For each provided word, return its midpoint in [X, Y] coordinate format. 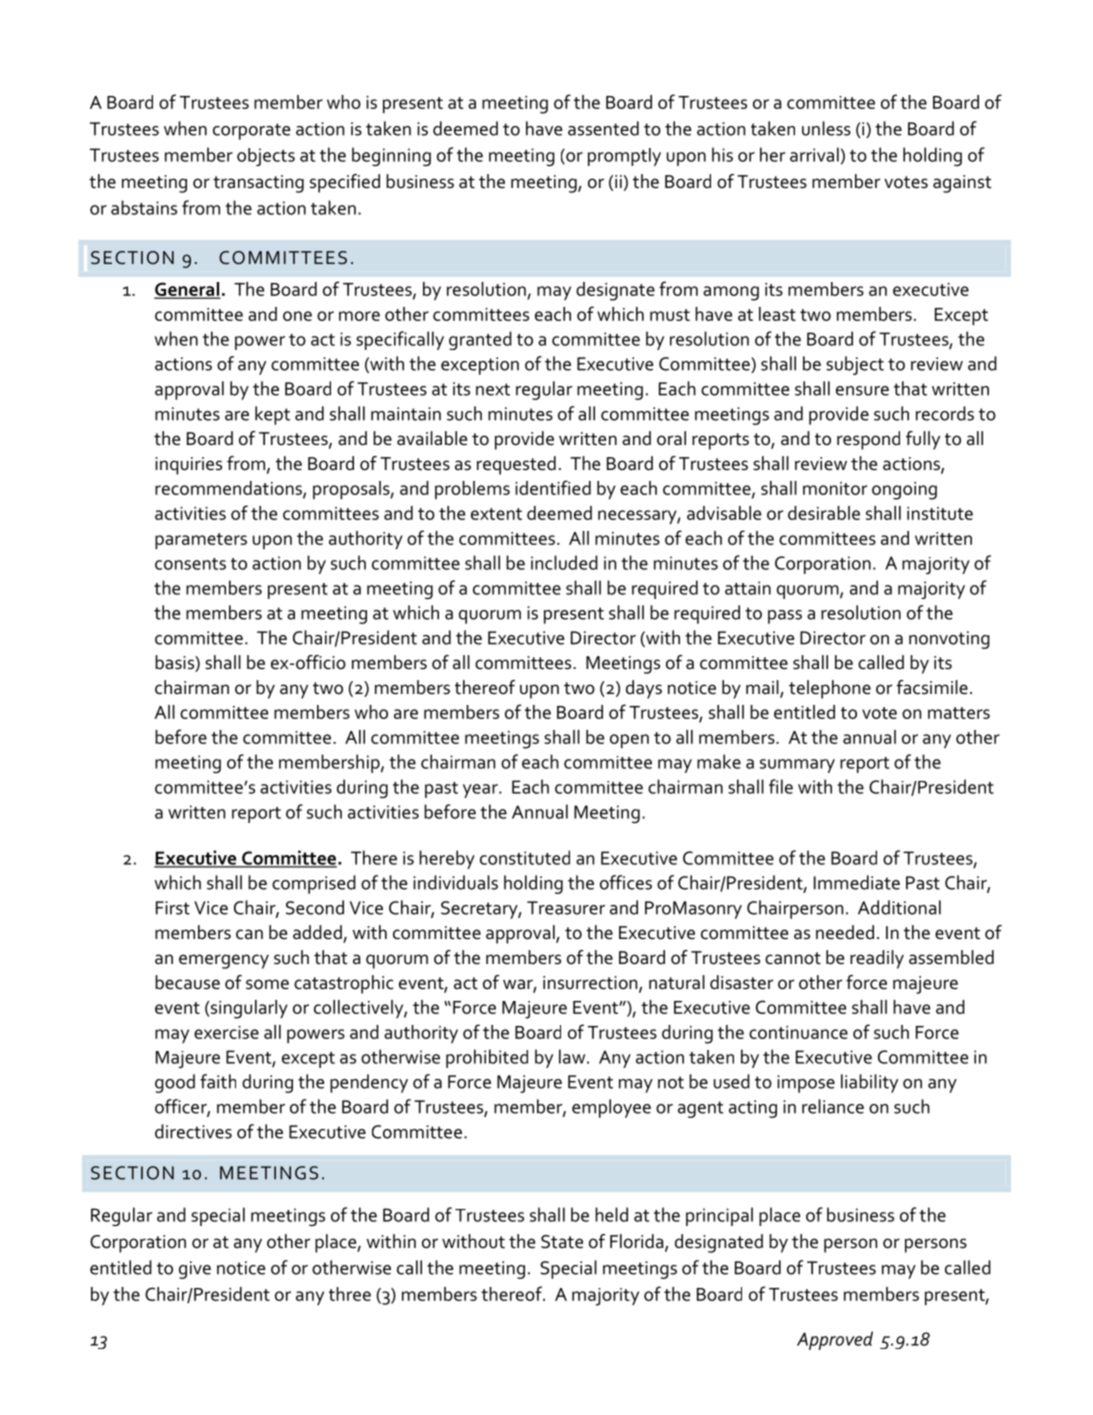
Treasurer [566, 908]
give [195, 1270]
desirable [824, 513]
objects [266, 157]
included [564, 562]
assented [603, 128]
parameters [201, 541]
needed [845, 932]
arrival [814, 154]
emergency [224, 961]
